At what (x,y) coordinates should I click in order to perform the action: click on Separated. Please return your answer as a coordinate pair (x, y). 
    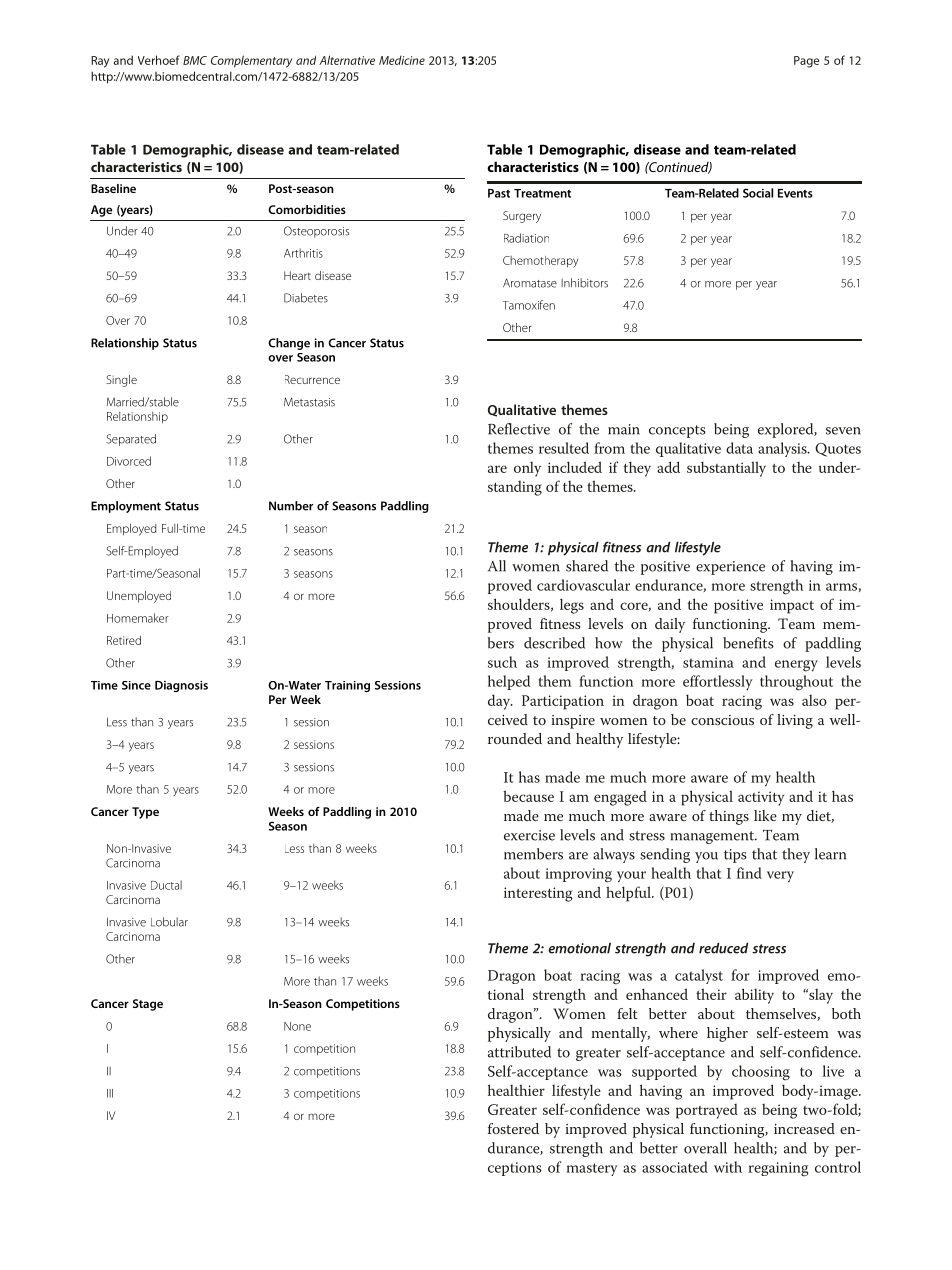
    Looking at the image, I should click on (131, 440).
